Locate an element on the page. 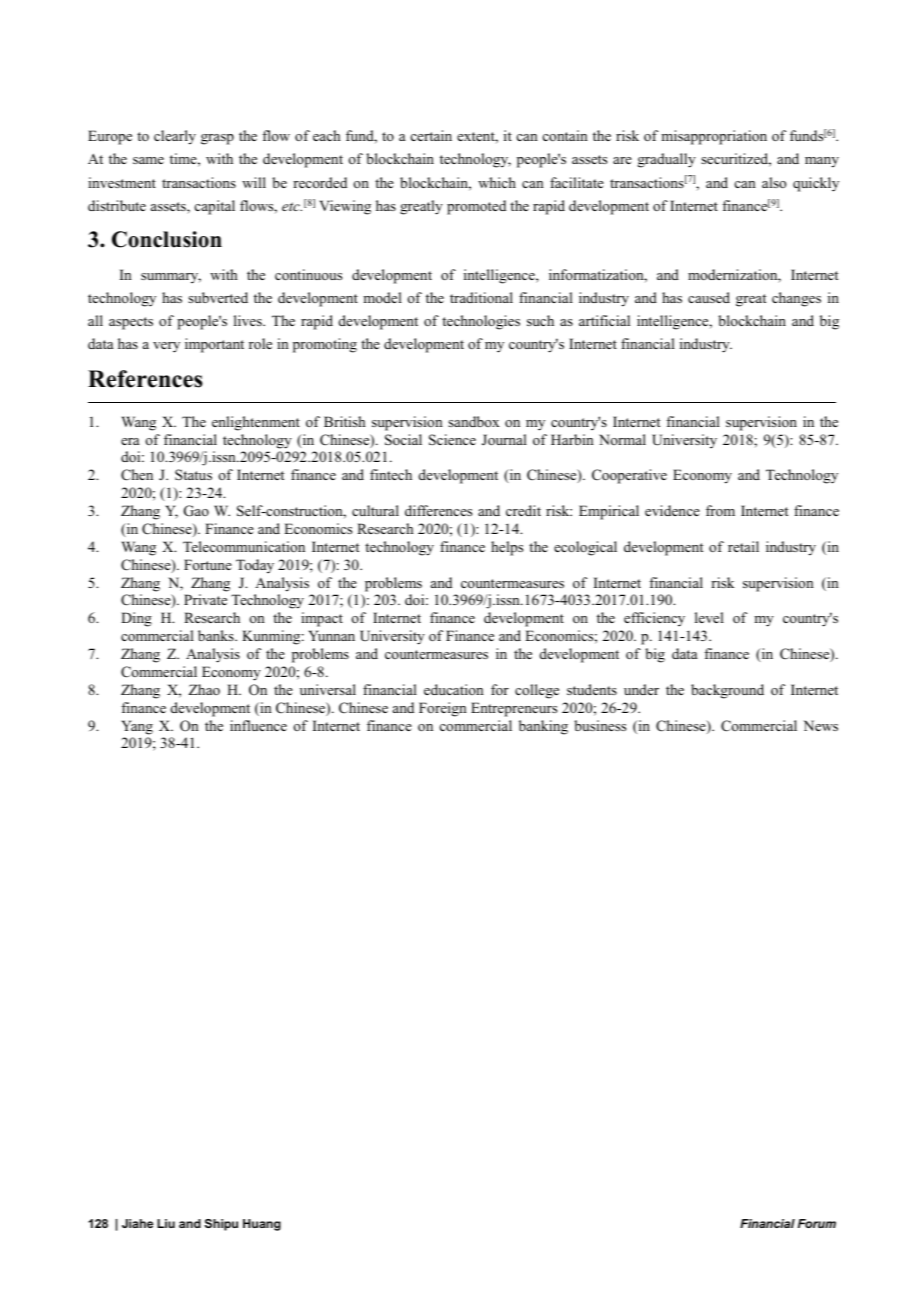 This image has height=1308, width=924. background is located at coordinates (727, 691).
